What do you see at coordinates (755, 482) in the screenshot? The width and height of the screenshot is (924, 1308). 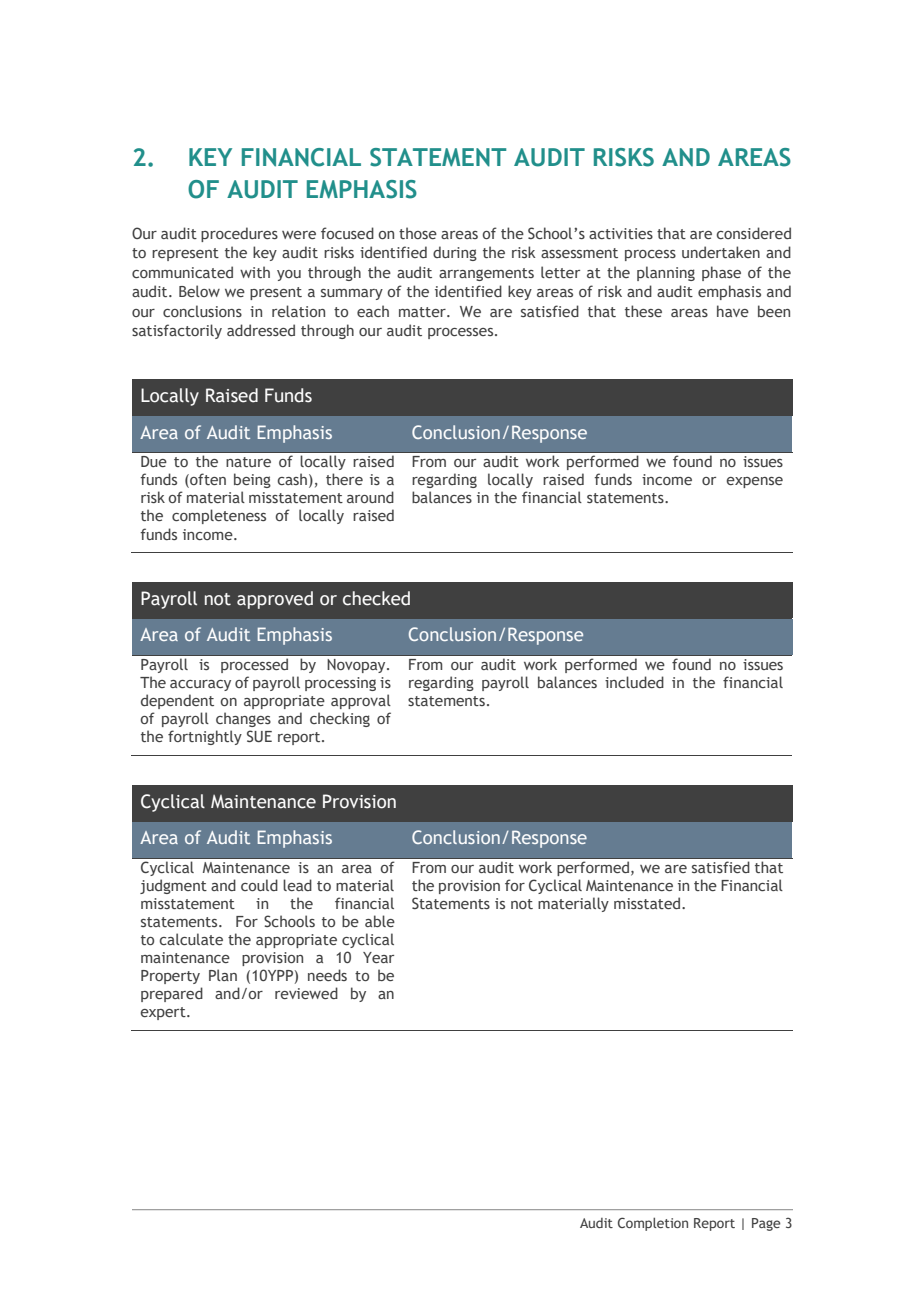 I see `expense` at bounding box center [755, 482].
